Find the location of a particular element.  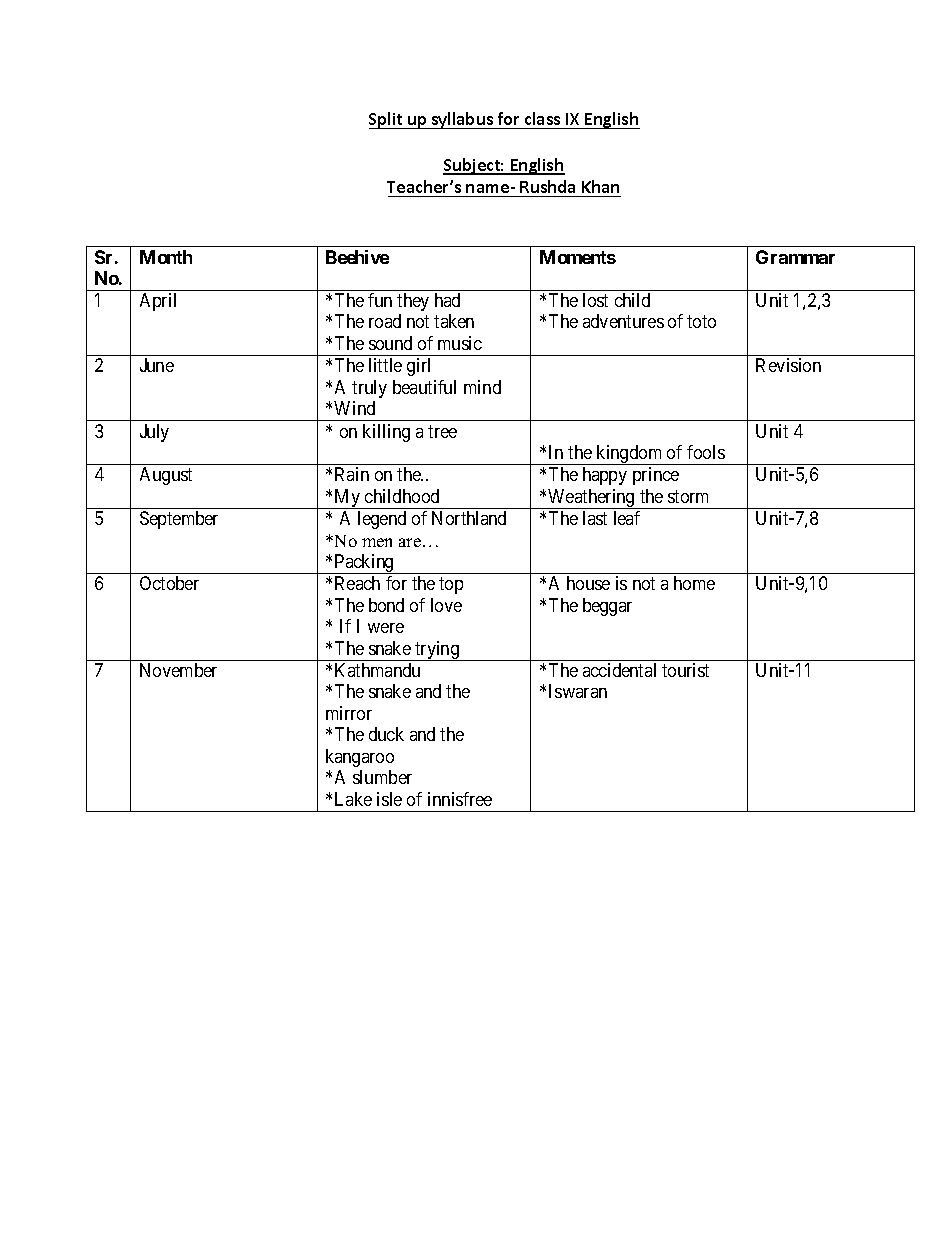

syllabus is located at coordinates (462, 120).
